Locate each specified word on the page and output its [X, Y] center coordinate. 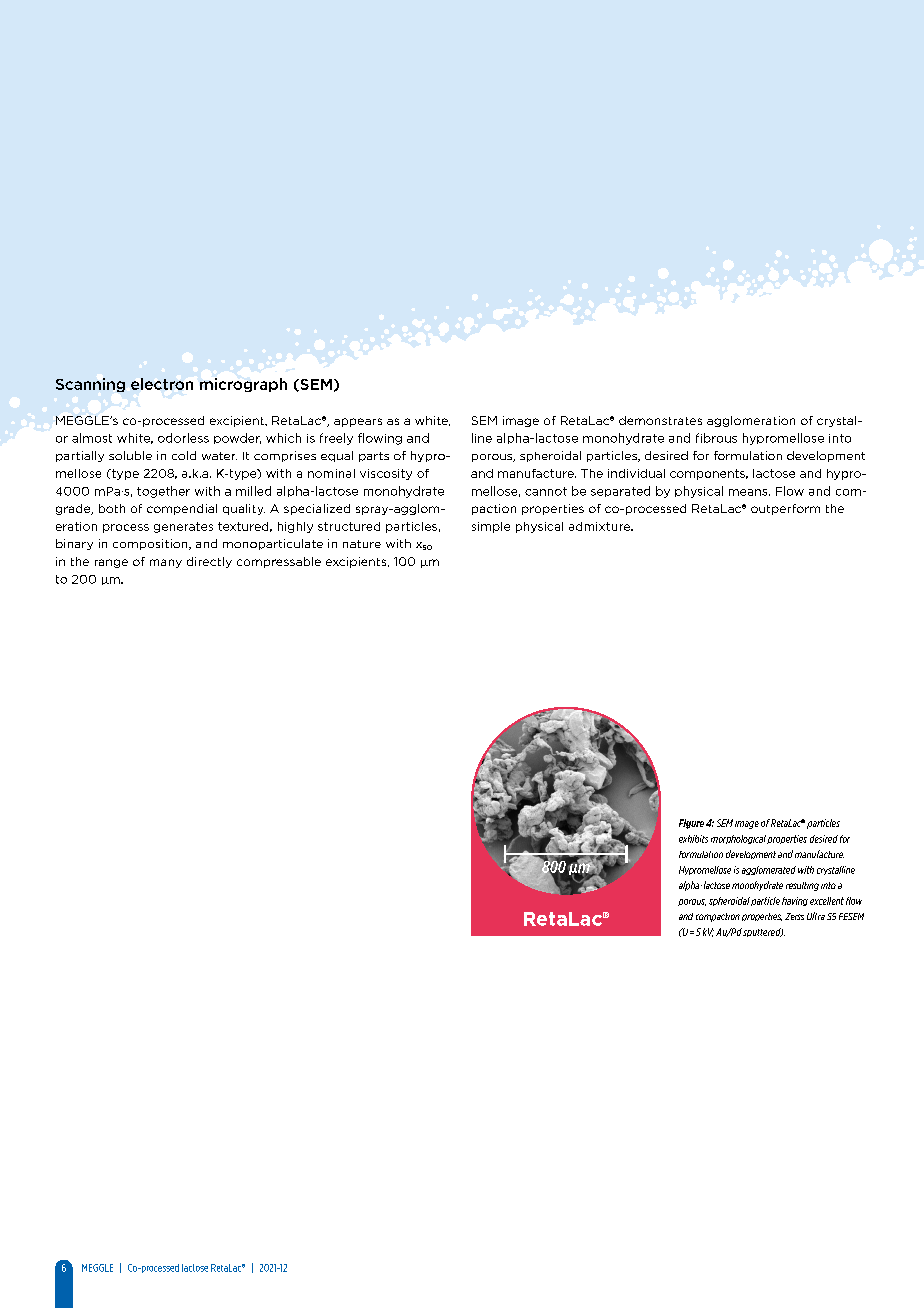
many [166, 563]
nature [362, 544]
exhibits [693, 839]
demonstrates [660, 420]
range [111, 563]
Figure [691, 824]
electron [162, 384]
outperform [785, 509]
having [795, 901]
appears [358, 422]
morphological [738, 839]
